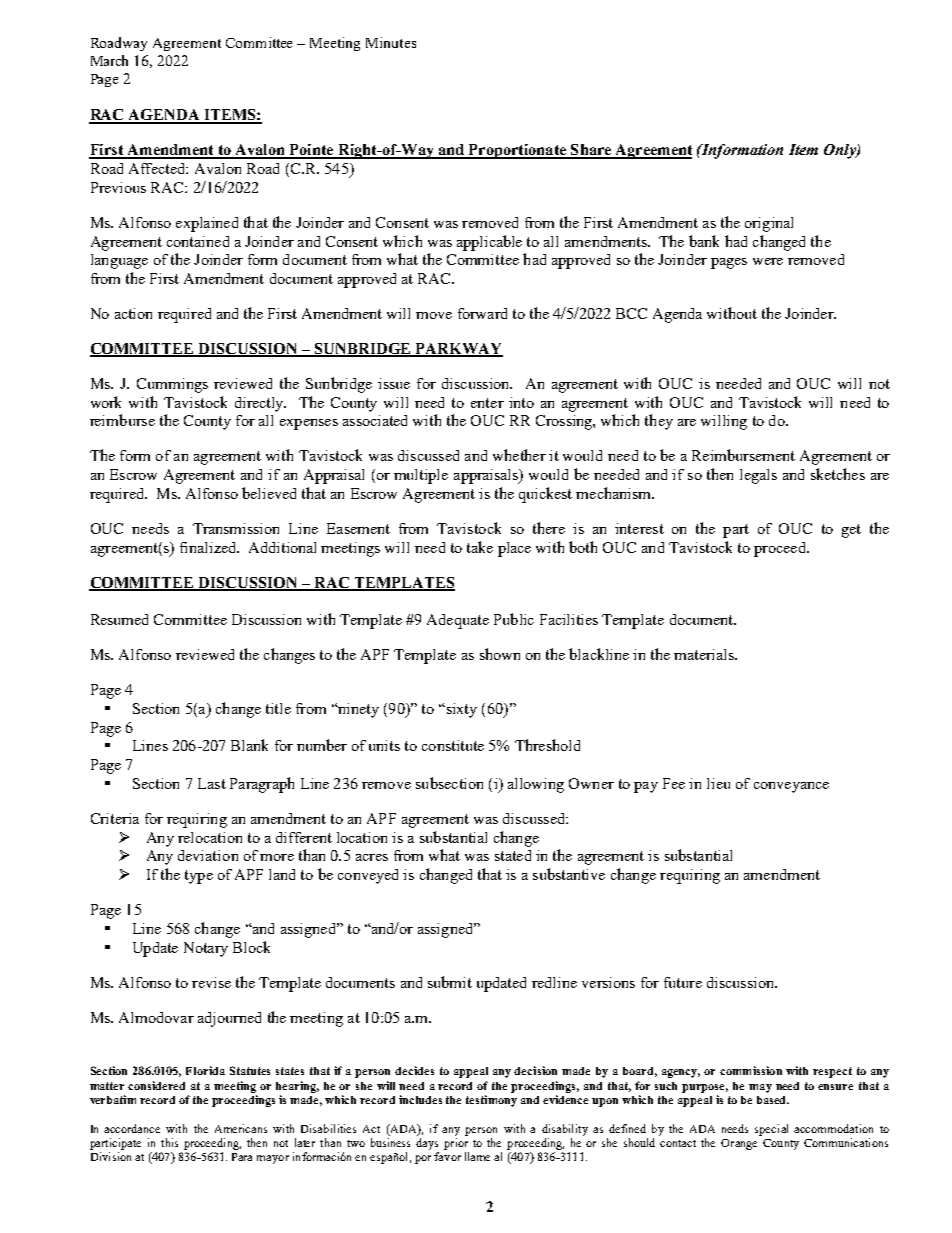 This screenshot has width=952, height=1233. I want to click on PARKWAY, so click(458, 350).
